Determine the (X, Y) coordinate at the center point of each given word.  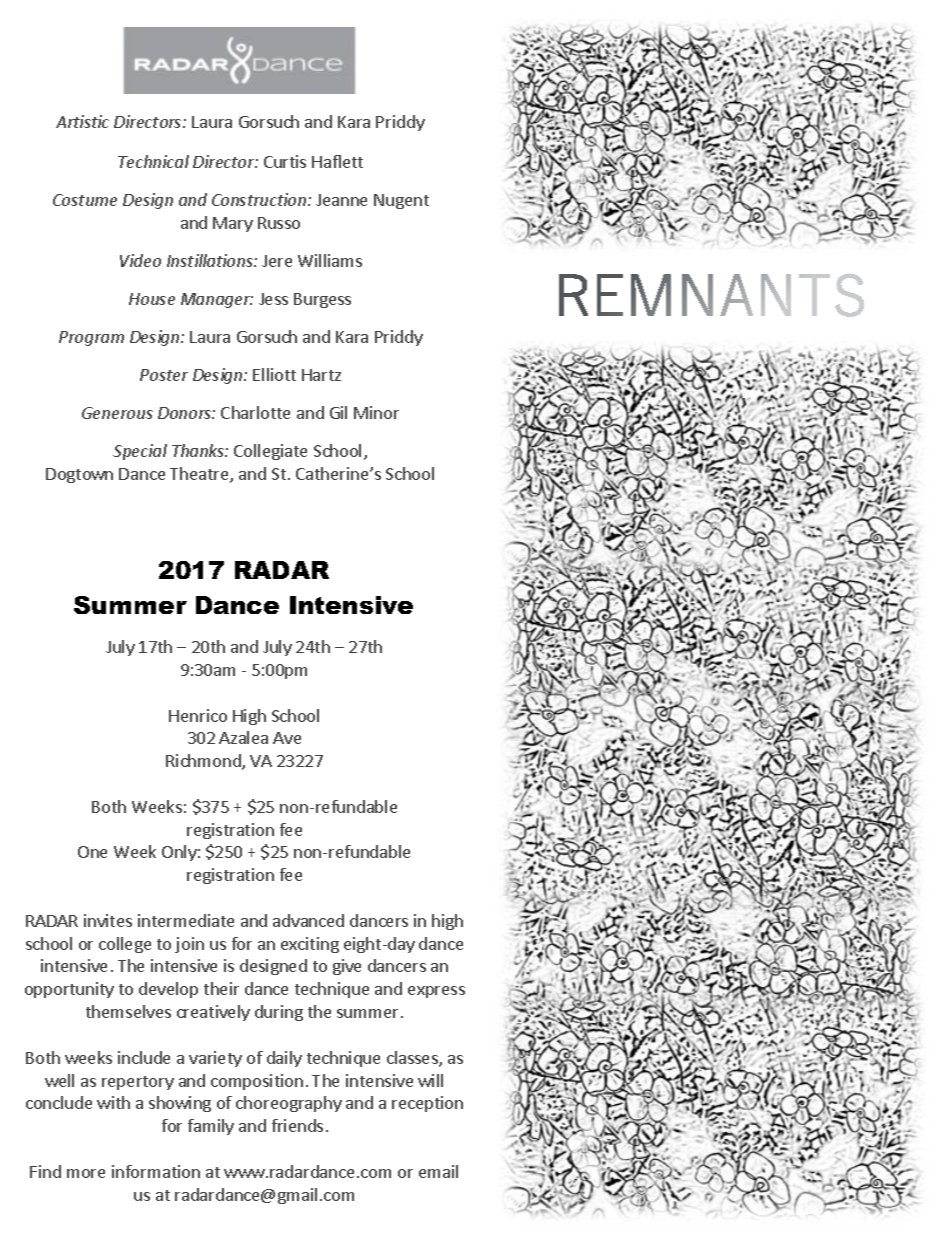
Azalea (243, 737)
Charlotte (255, 412)
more (86, 1173)
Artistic (82, 121)
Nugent (401, 201)
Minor (376, 412)
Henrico (198, 715)
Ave (287, 738)
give (347, 967)
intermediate (186, 920)
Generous (117, 413)
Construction (259, 199)
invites (108, 920)
